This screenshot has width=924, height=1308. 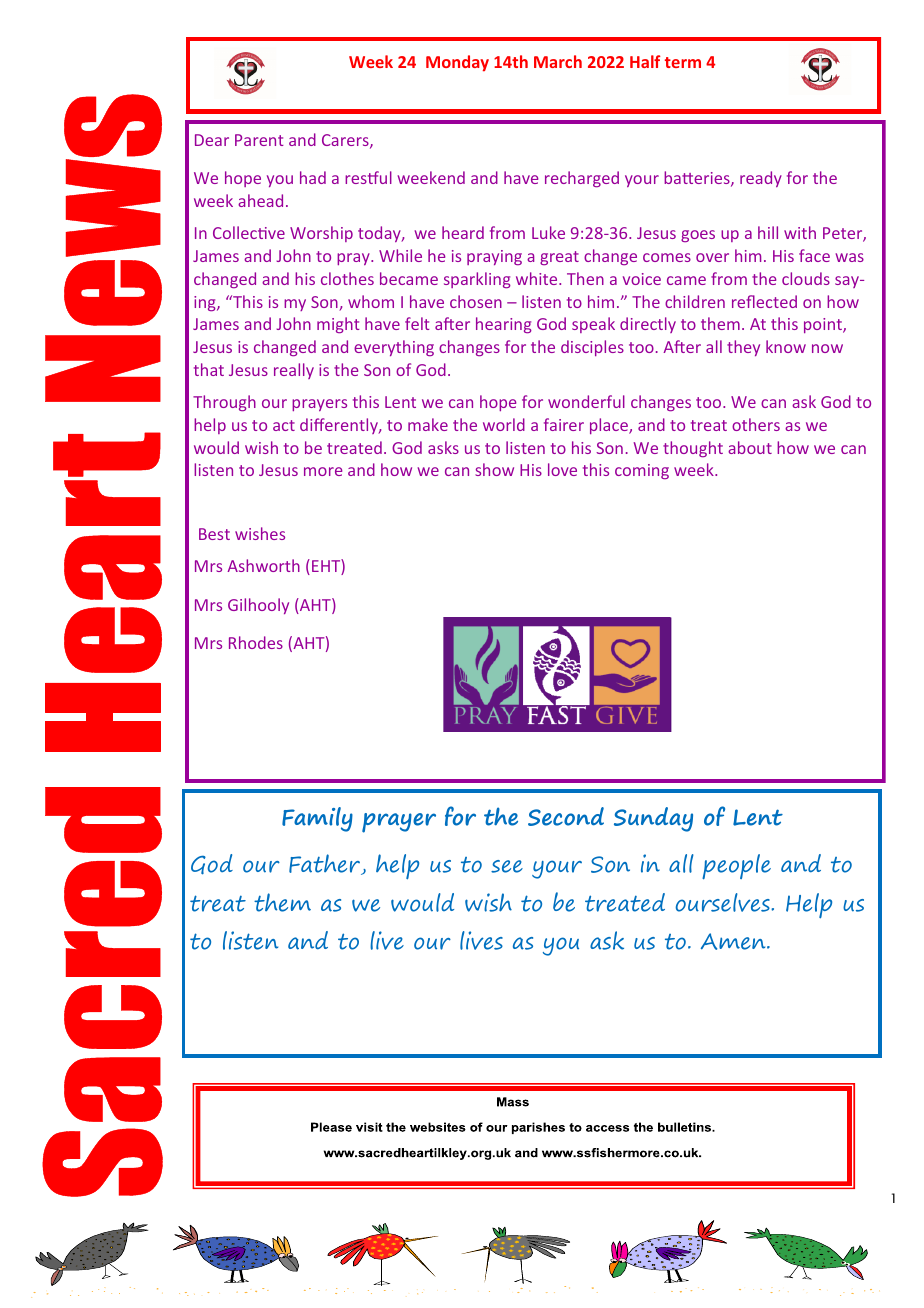 What do you see at coordinates (558, 61) in the screenshot?
I see `March` at bounding box center [558, 61].
